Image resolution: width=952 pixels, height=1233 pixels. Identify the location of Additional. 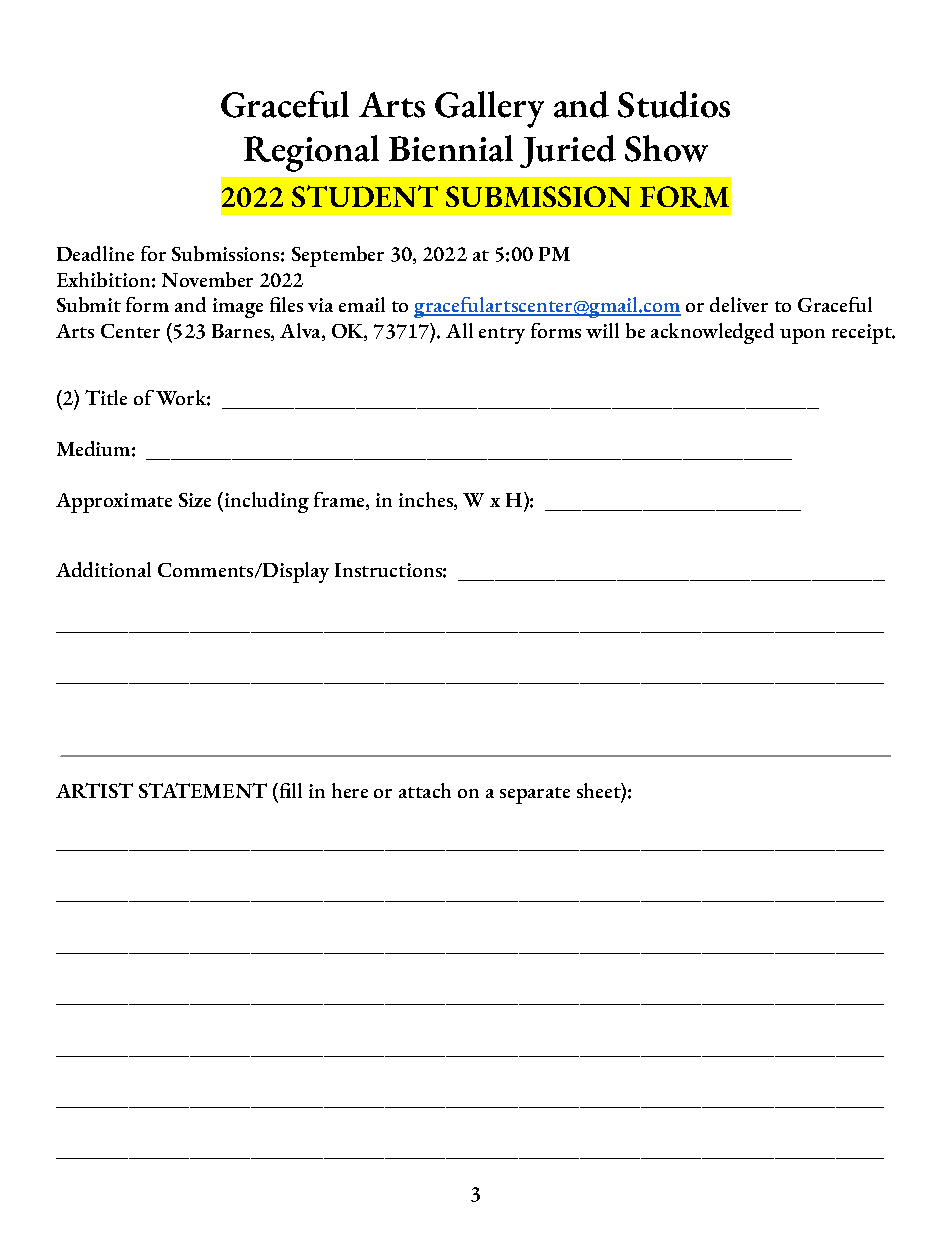
(103, 569).
